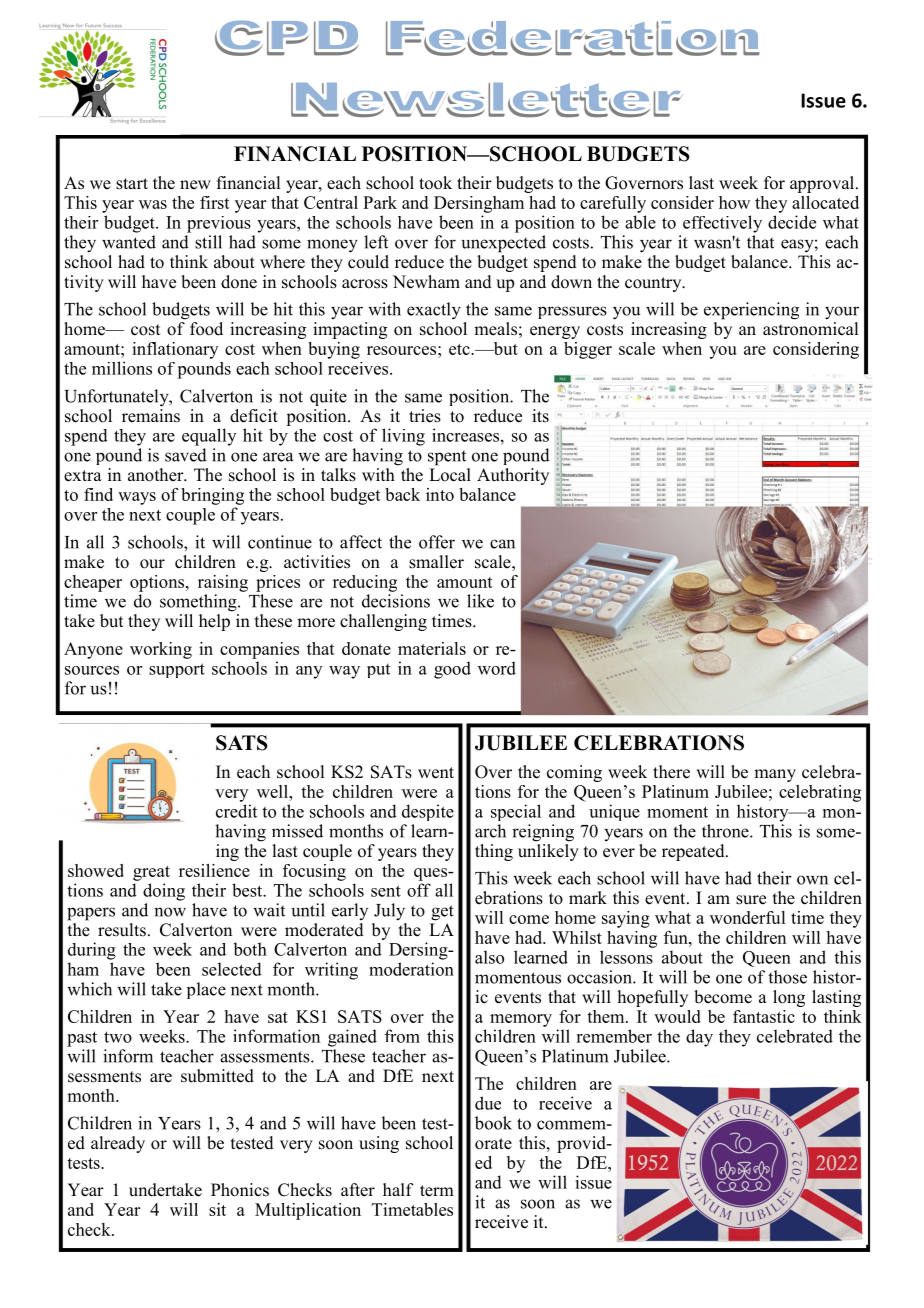  I want to click on first, so click(215, 202).
